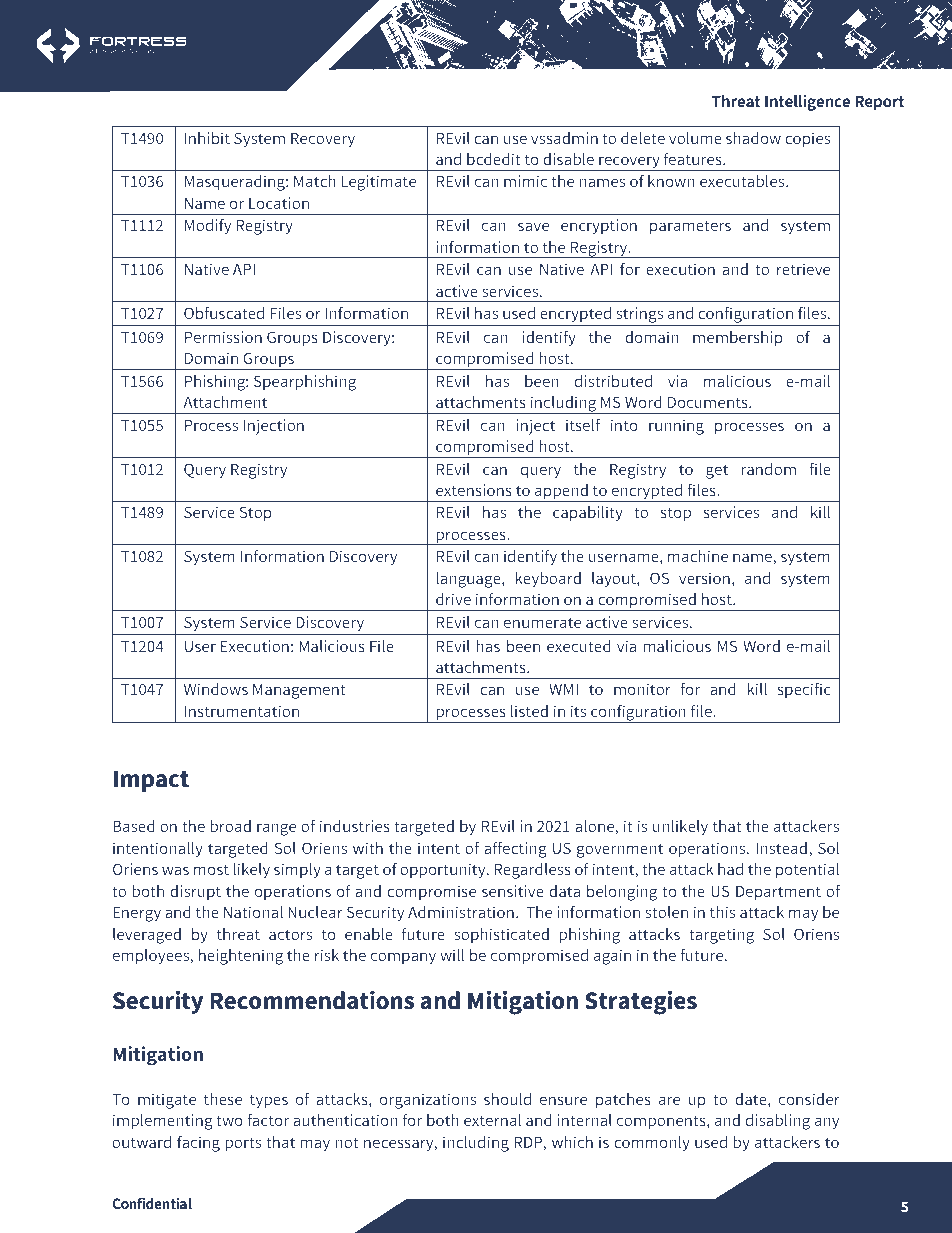 The width and height of the screenshot is (952, 1233). I want to click on Instead, so click(781, 848).
